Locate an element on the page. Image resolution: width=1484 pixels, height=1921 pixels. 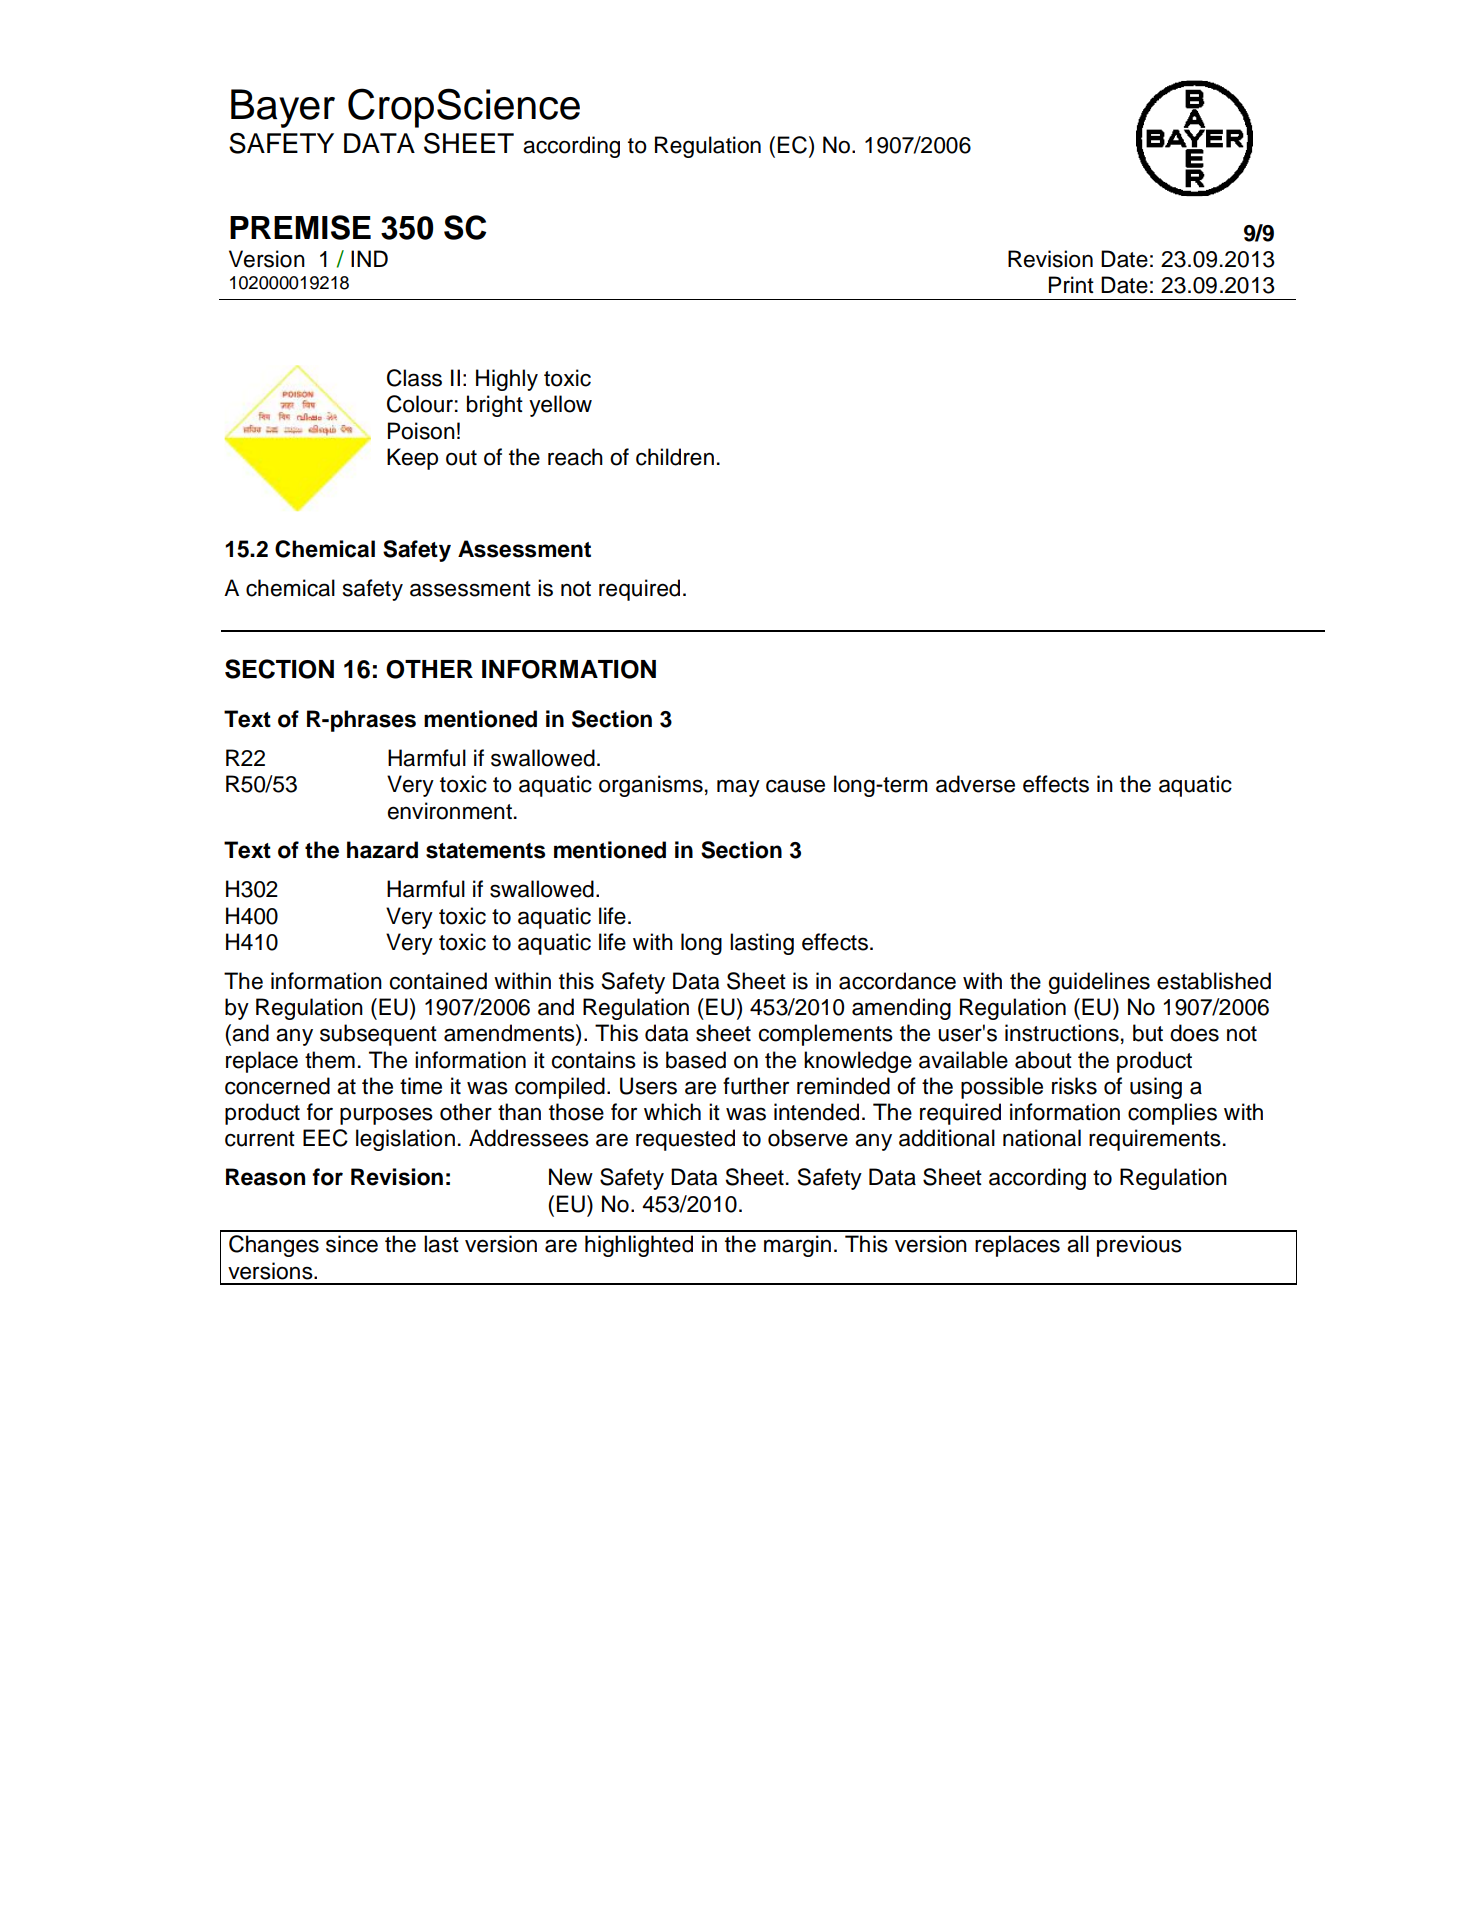
may is located at coordinates (738, 788).
